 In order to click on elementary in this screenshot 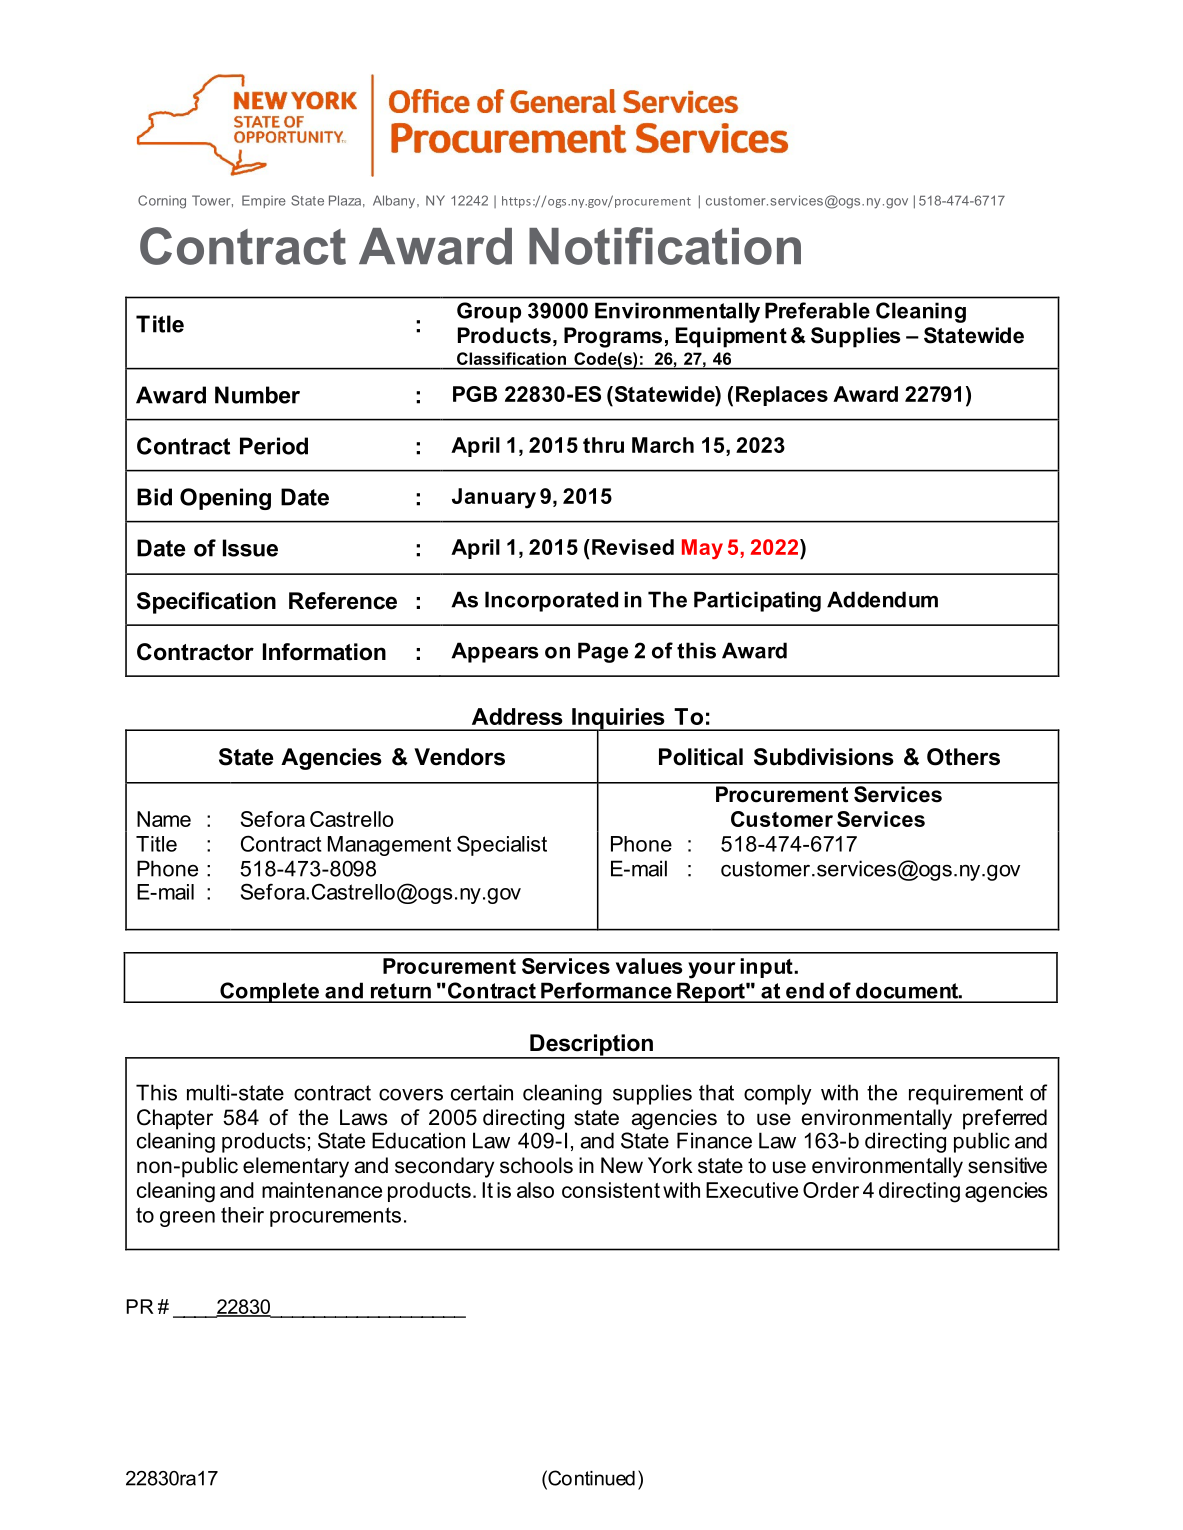, I will do `click(296, 1167)`.
